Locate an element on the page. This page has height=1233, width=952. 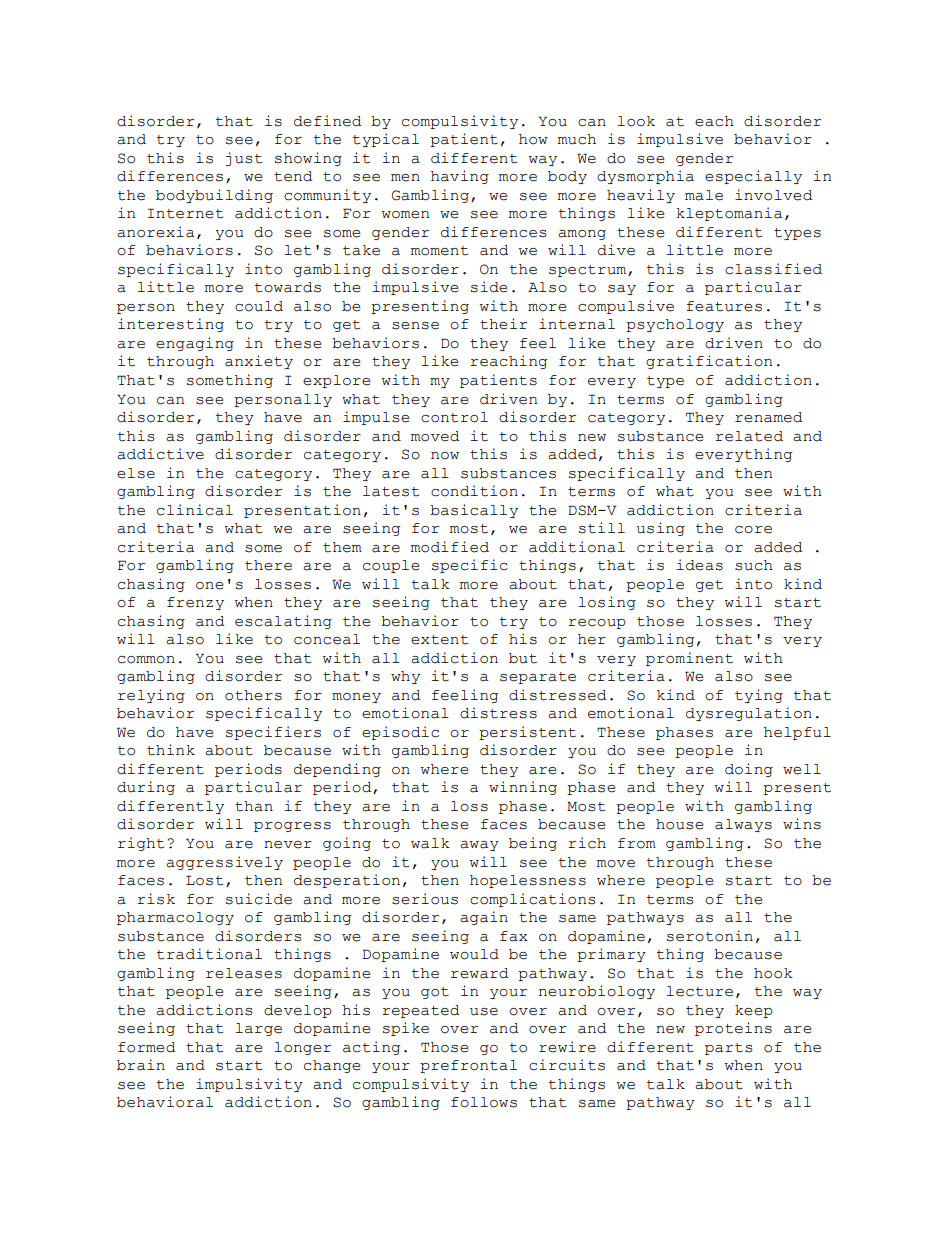
addictive is located at coordinates (160, 454).
